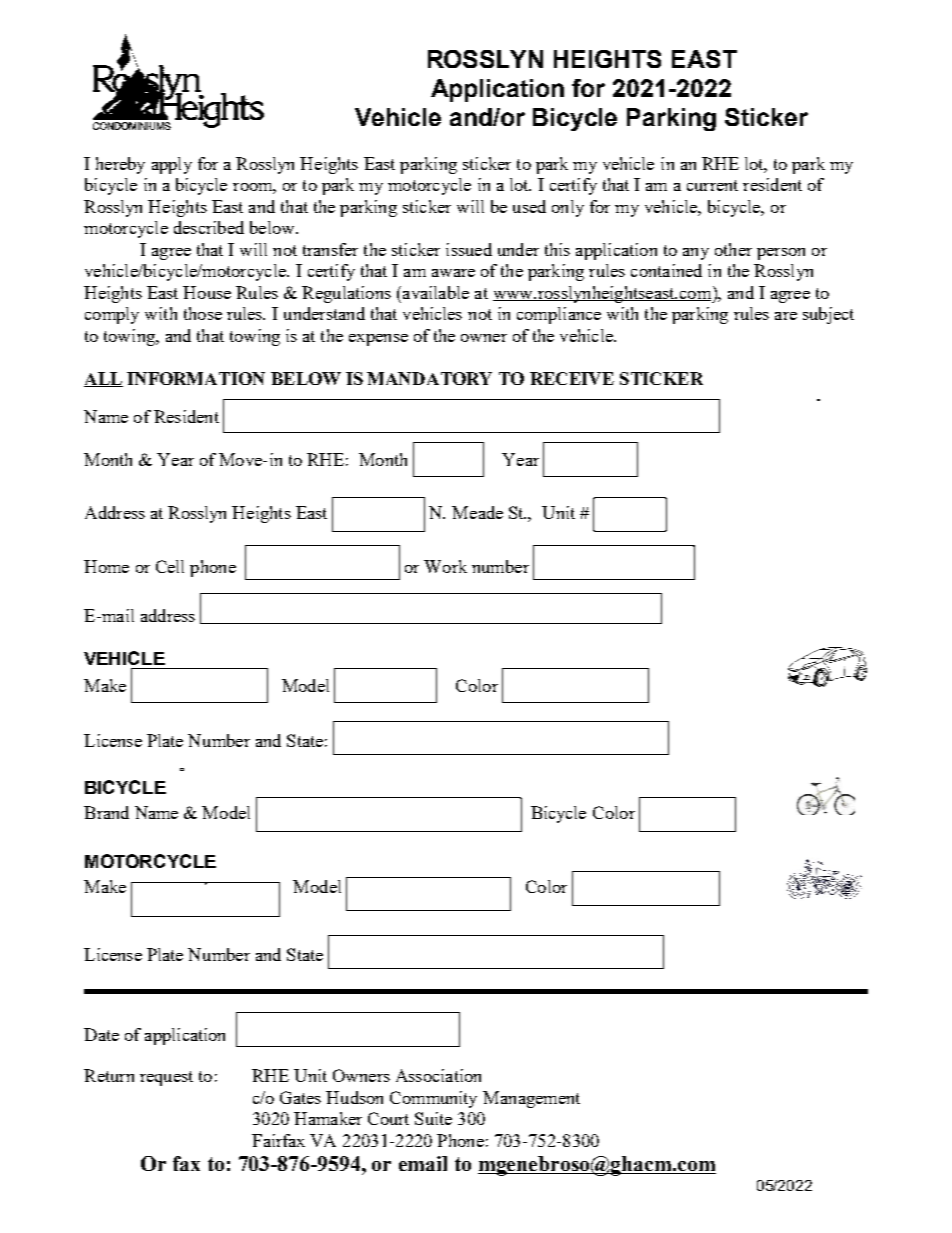  Describe the element at coordinates (712, 185) in the document. I see `current` at that location.
